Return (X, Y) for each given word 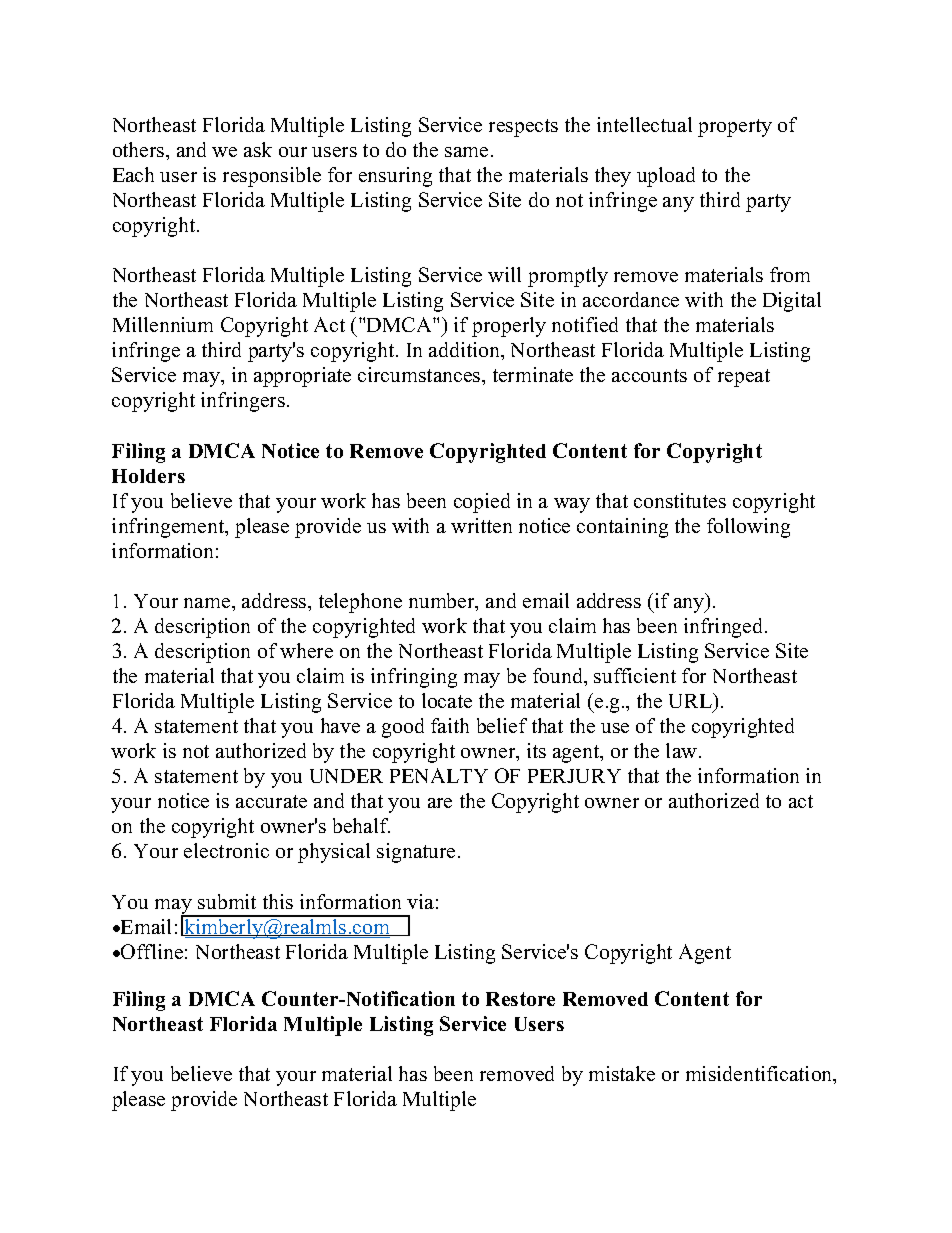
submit (227, 901)
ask (258, 149)
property (735, 128)
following (748, 528)
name (208, 603)
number (443, 602)
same (466, 152)
